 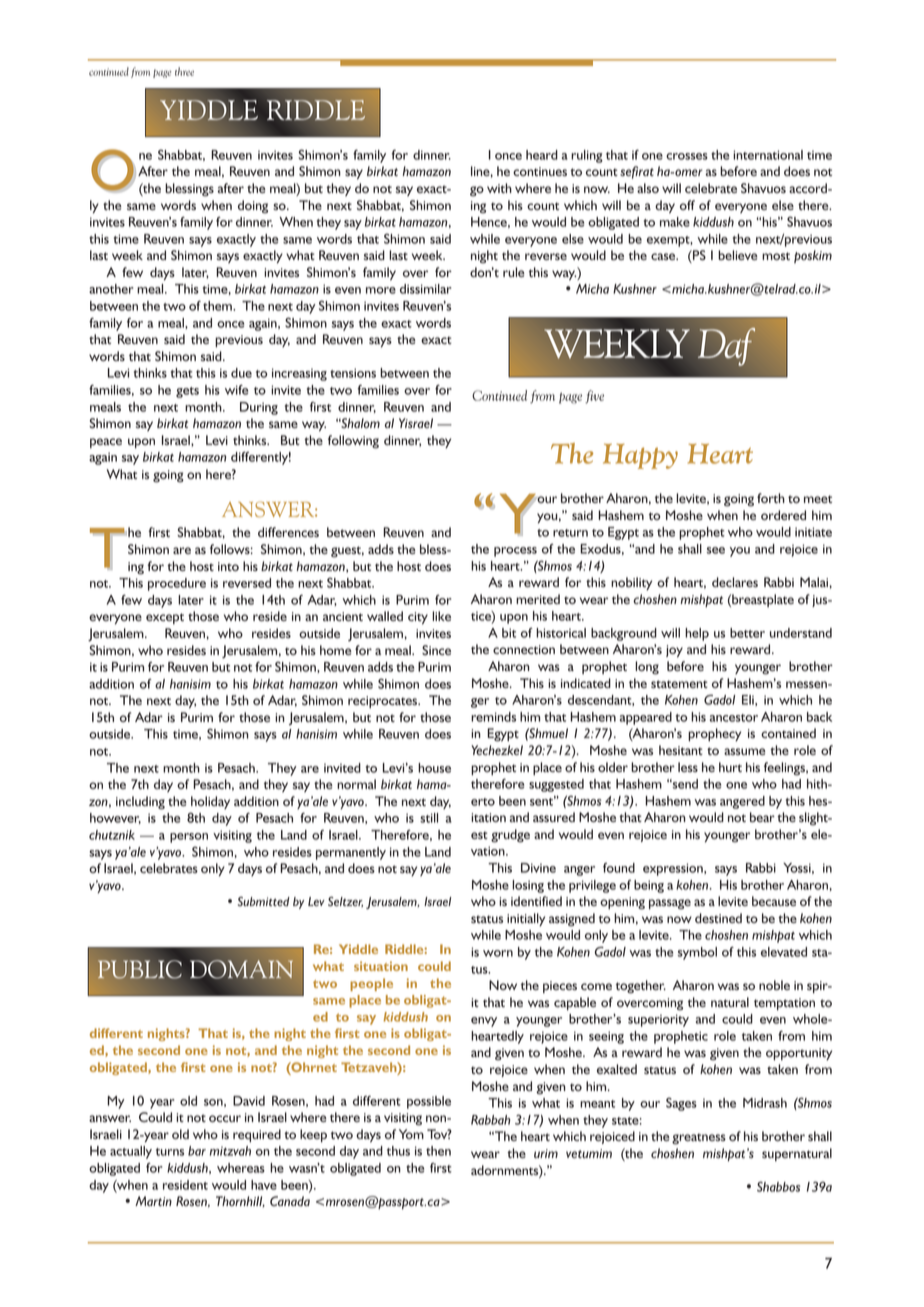 I want to click on heard, so click(x=542, y=155).
